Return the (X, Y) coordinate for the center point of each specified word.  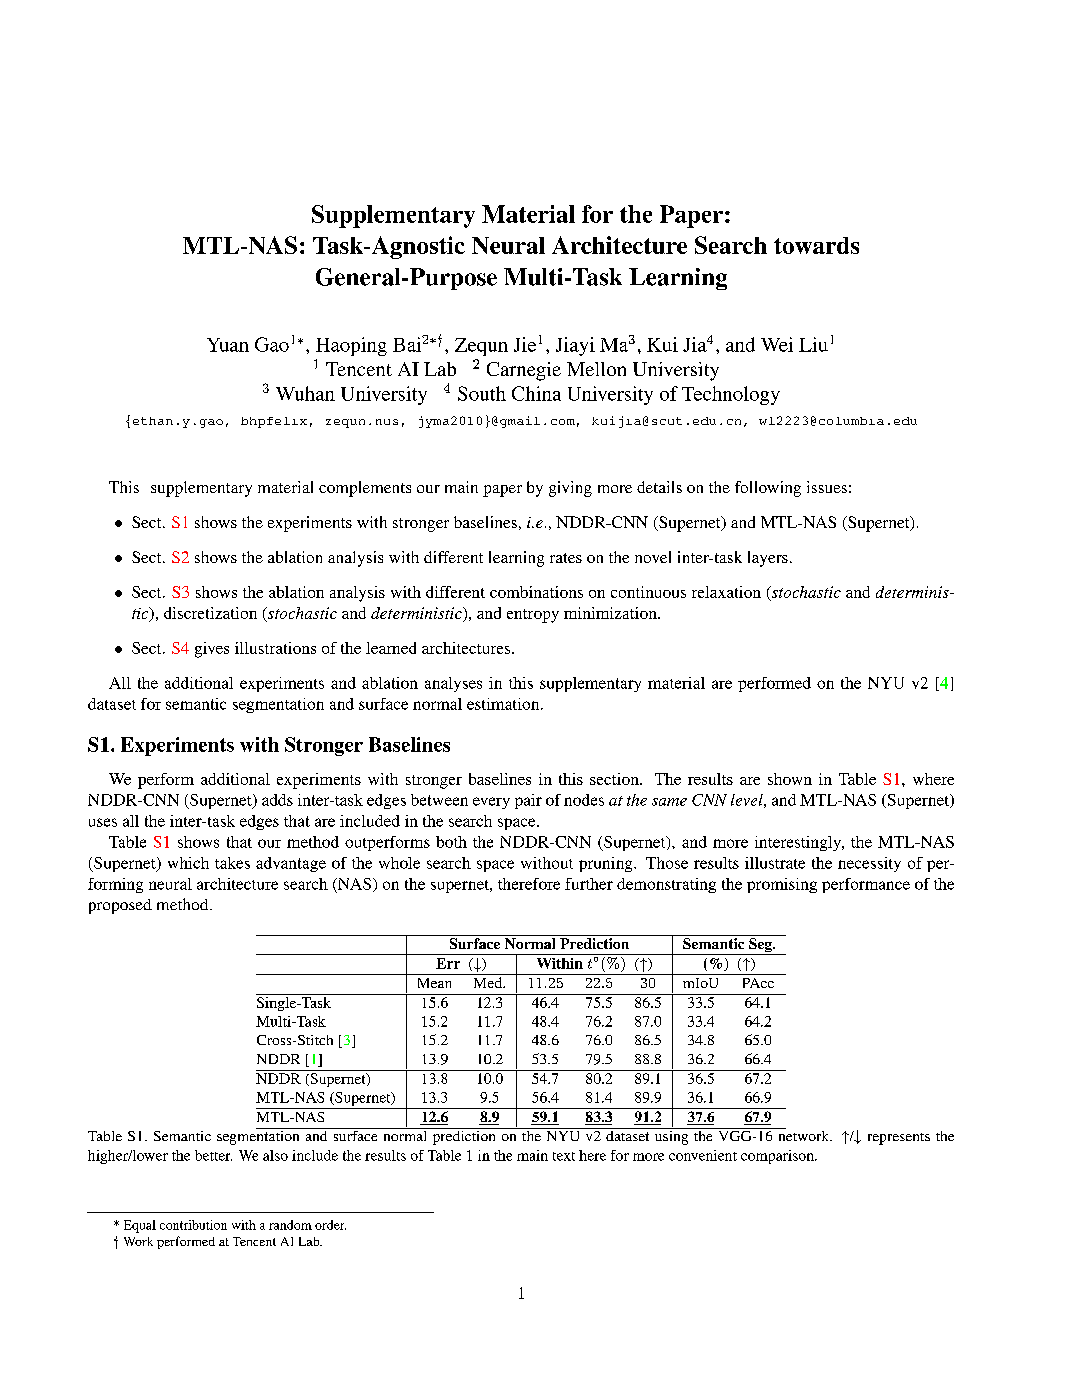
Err (448, 963)
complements (365, 489)
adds (277, 800)
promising (782, 885)
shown (790, 779)
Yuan (228, 345)
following (768, 489)
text (564, 1156)
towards (816, 245)
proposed (120, 906)
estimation (504, 704)
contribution (193, 1225)
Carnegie (524, 371)
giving (570, 489)
